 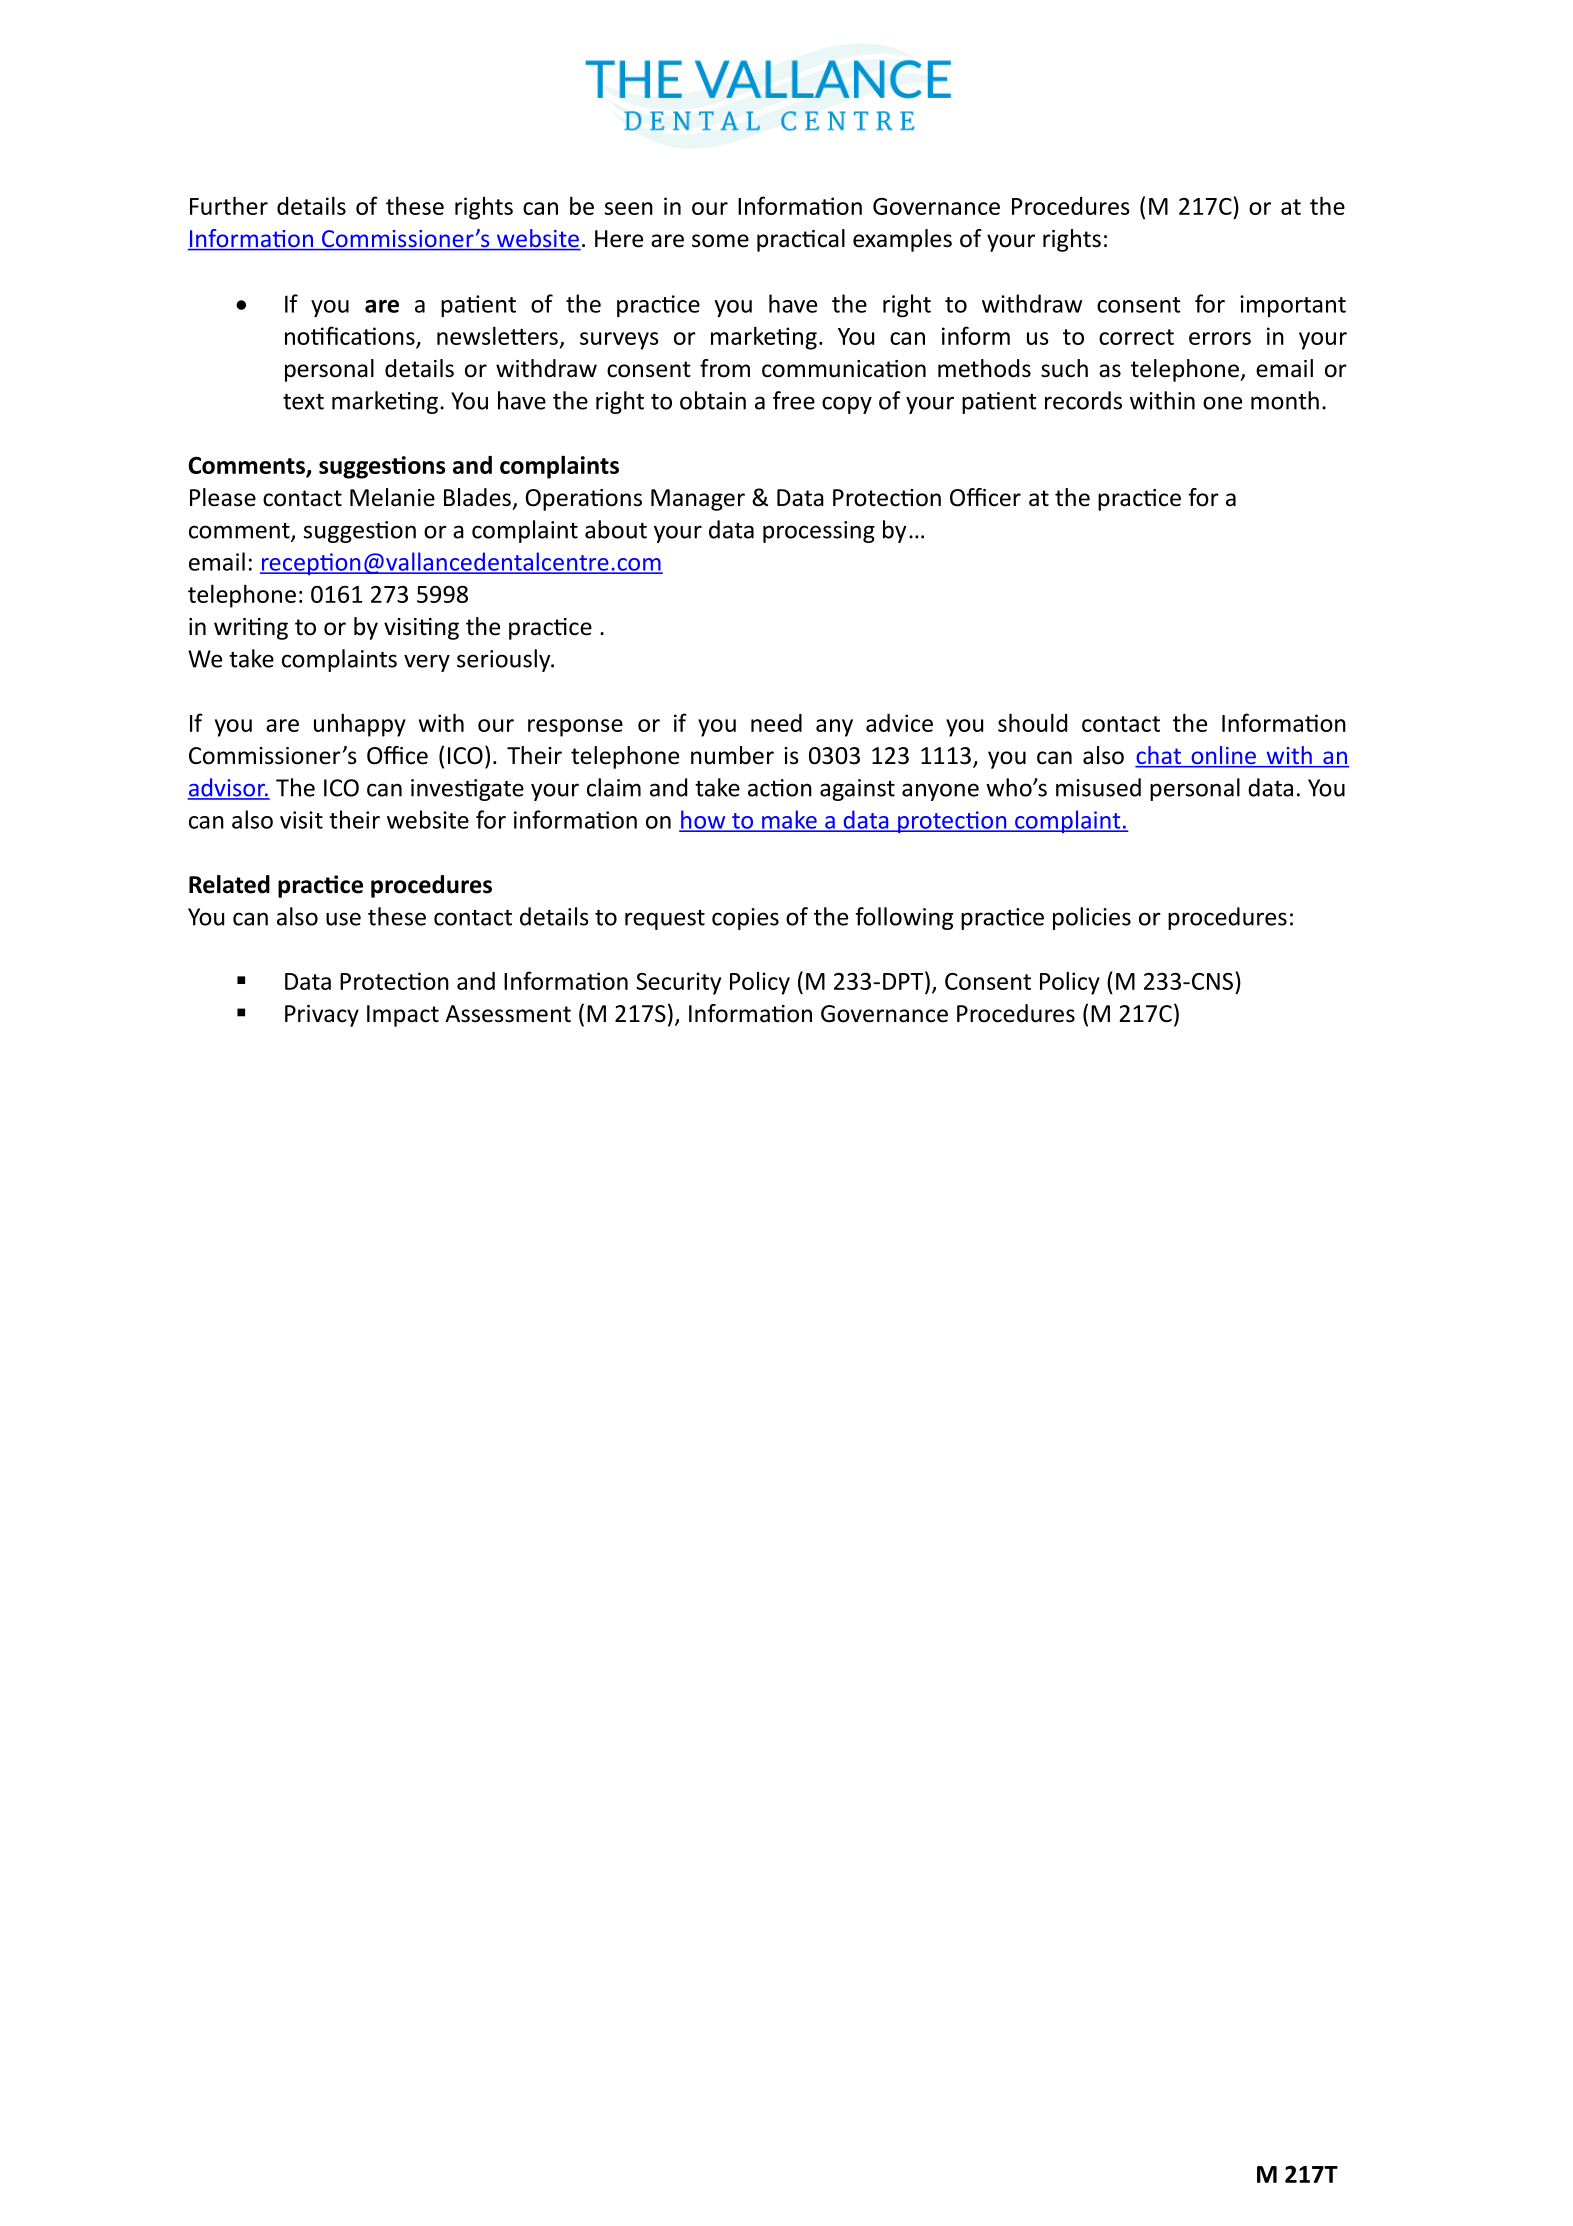 What do you see at coordinates (720, 241) in the document?
I see `some` at bounding box center [720, 241].
